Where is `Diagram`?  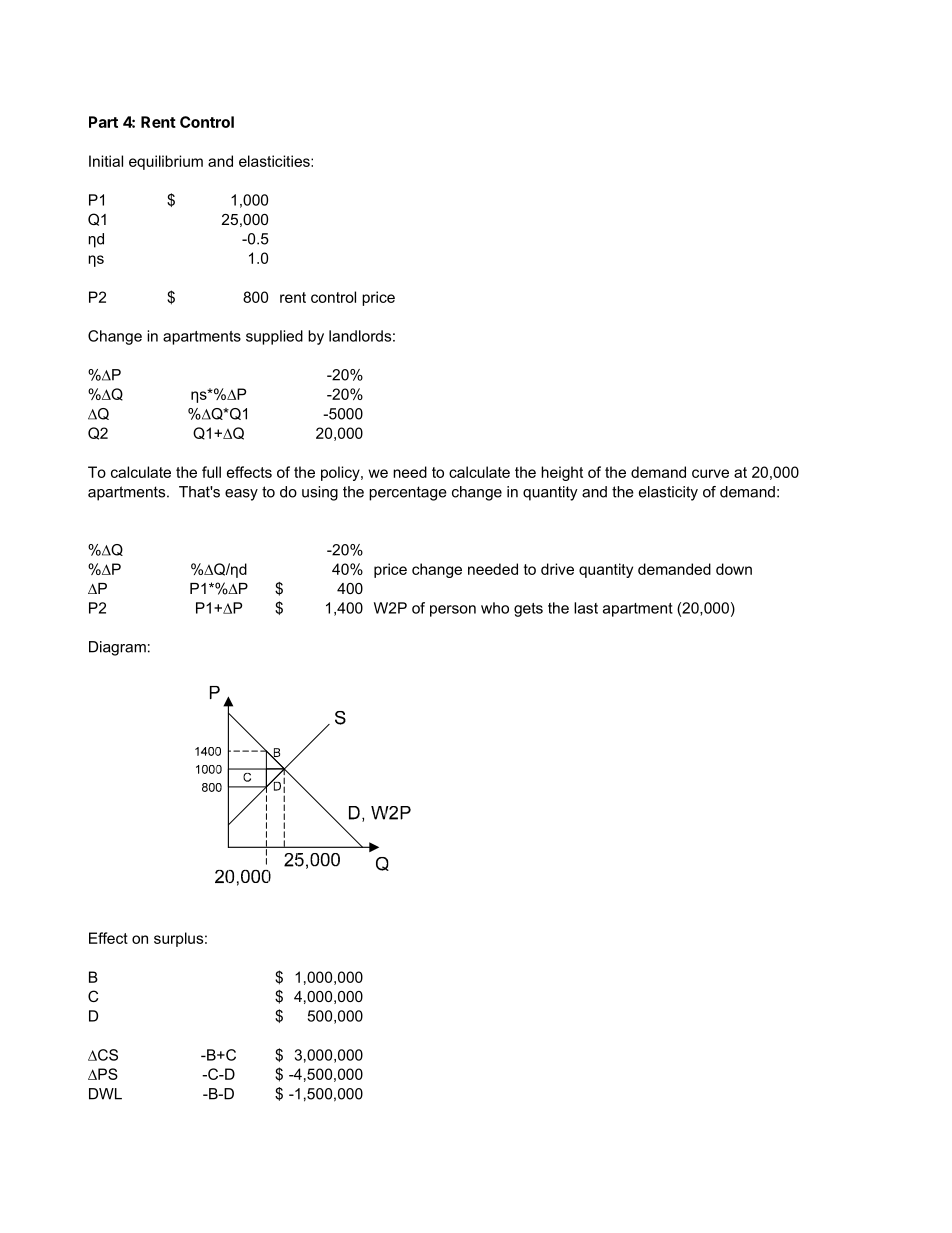 Diagram is located at coordinates (117, 648).
